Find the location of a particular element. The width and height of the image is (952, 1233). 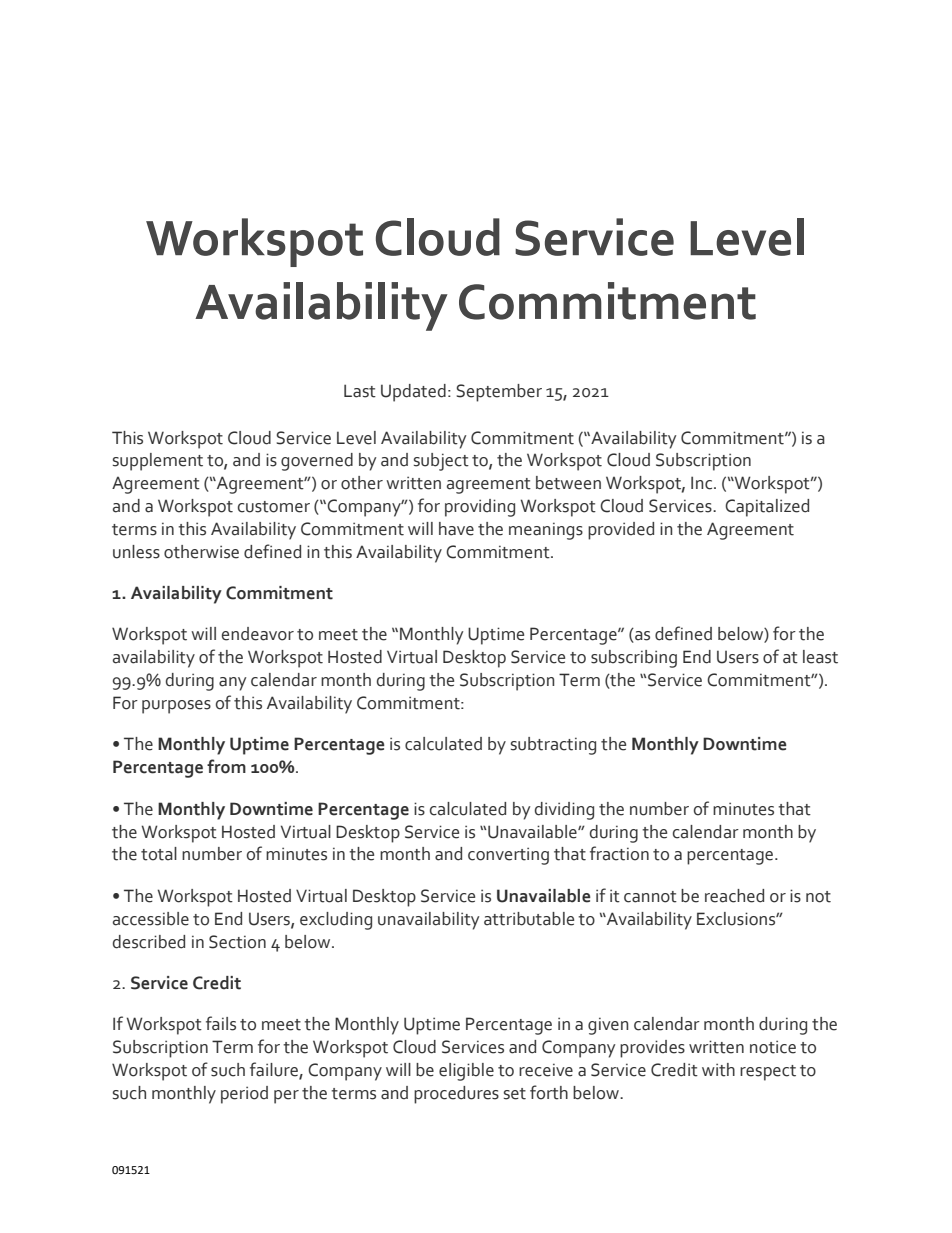

least is located at coordinates (820, 657).
